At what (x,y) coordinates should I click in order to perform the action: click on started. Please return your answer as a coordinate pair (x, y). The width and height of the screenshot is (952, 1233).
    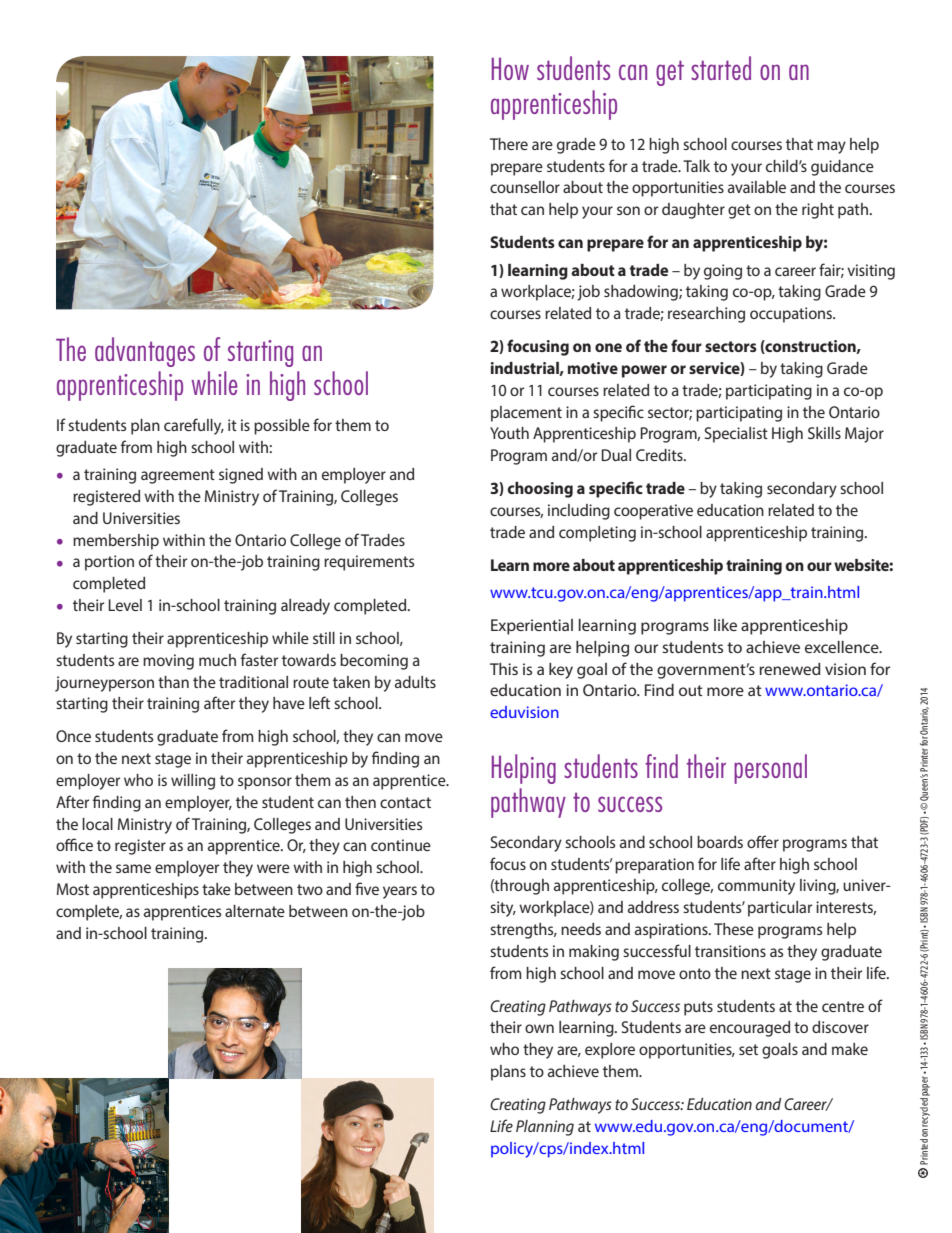
    Looking at the image, I should click on (721, 68).
